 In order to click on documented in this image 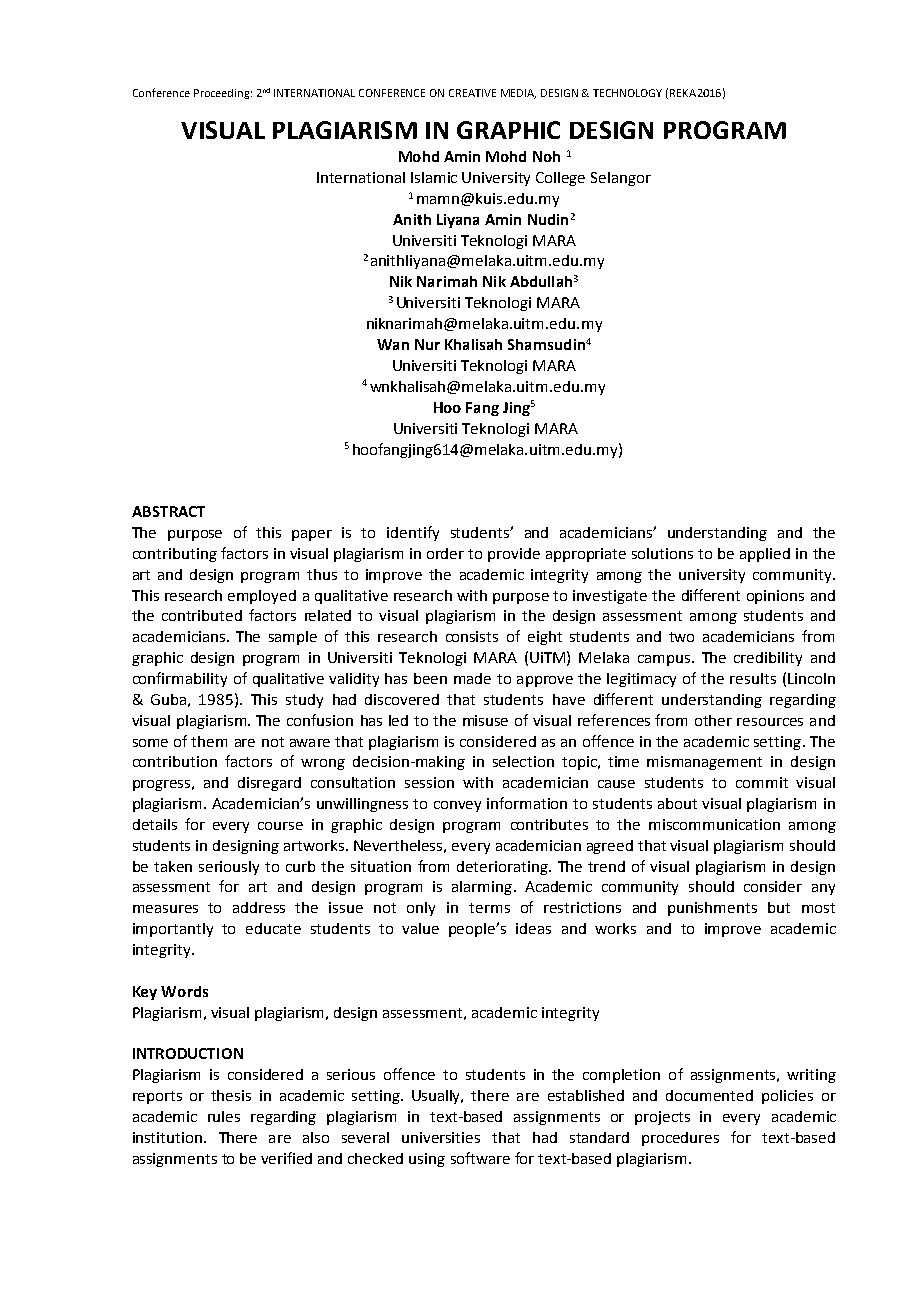, I will do `click(709, 1095)`.
